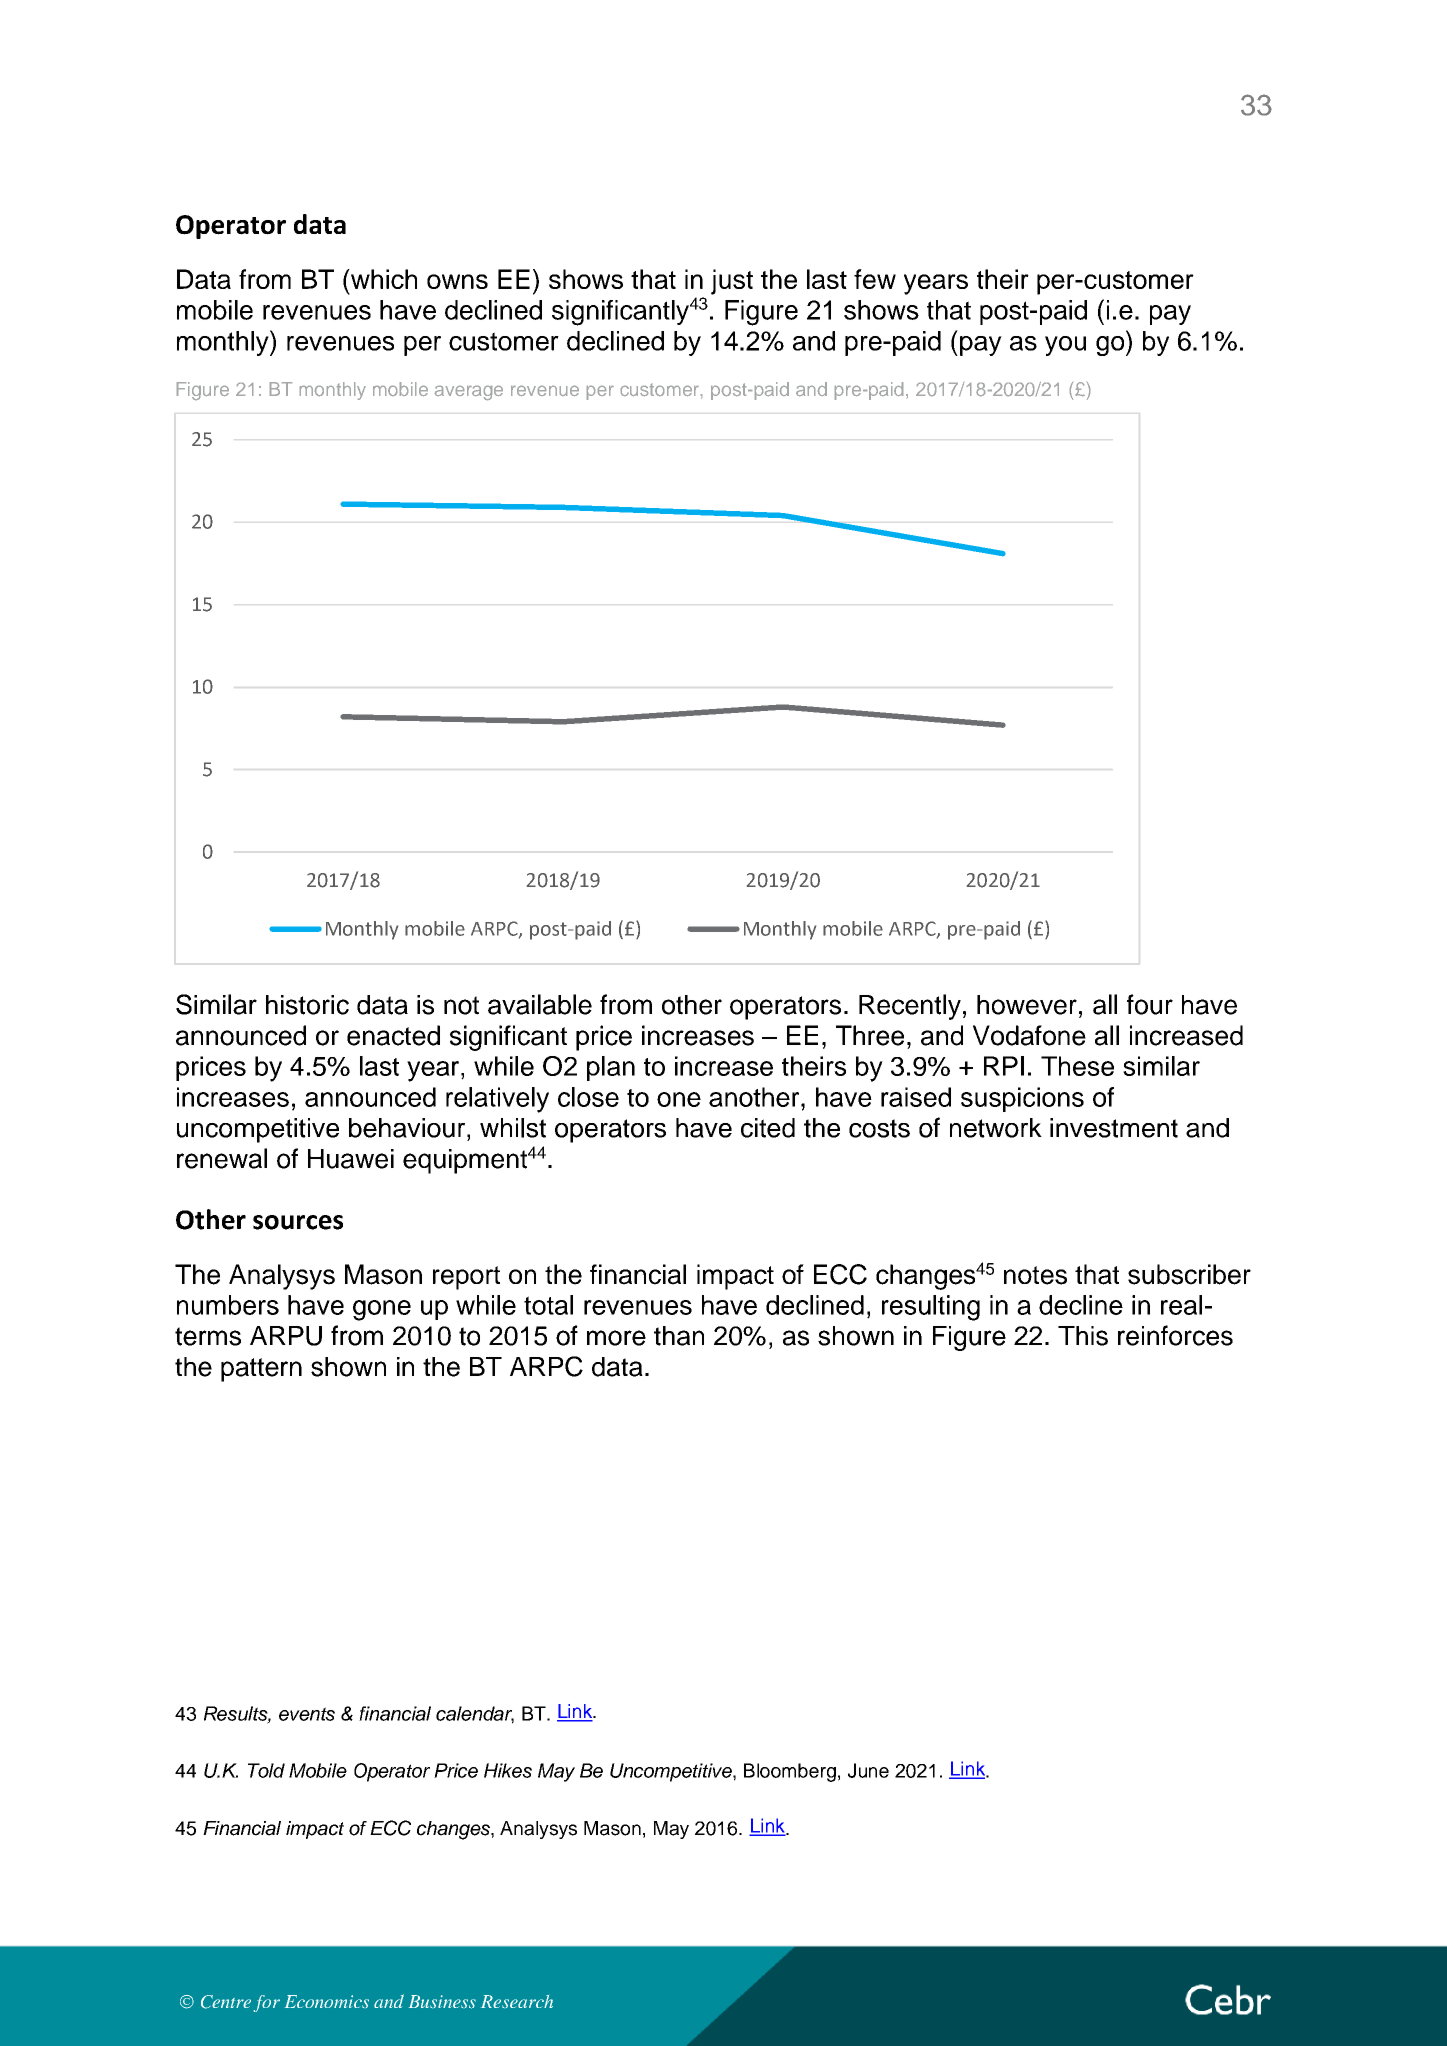  Describe the element at coordinates (1065, 346) in the page. I see `you` at that location.
